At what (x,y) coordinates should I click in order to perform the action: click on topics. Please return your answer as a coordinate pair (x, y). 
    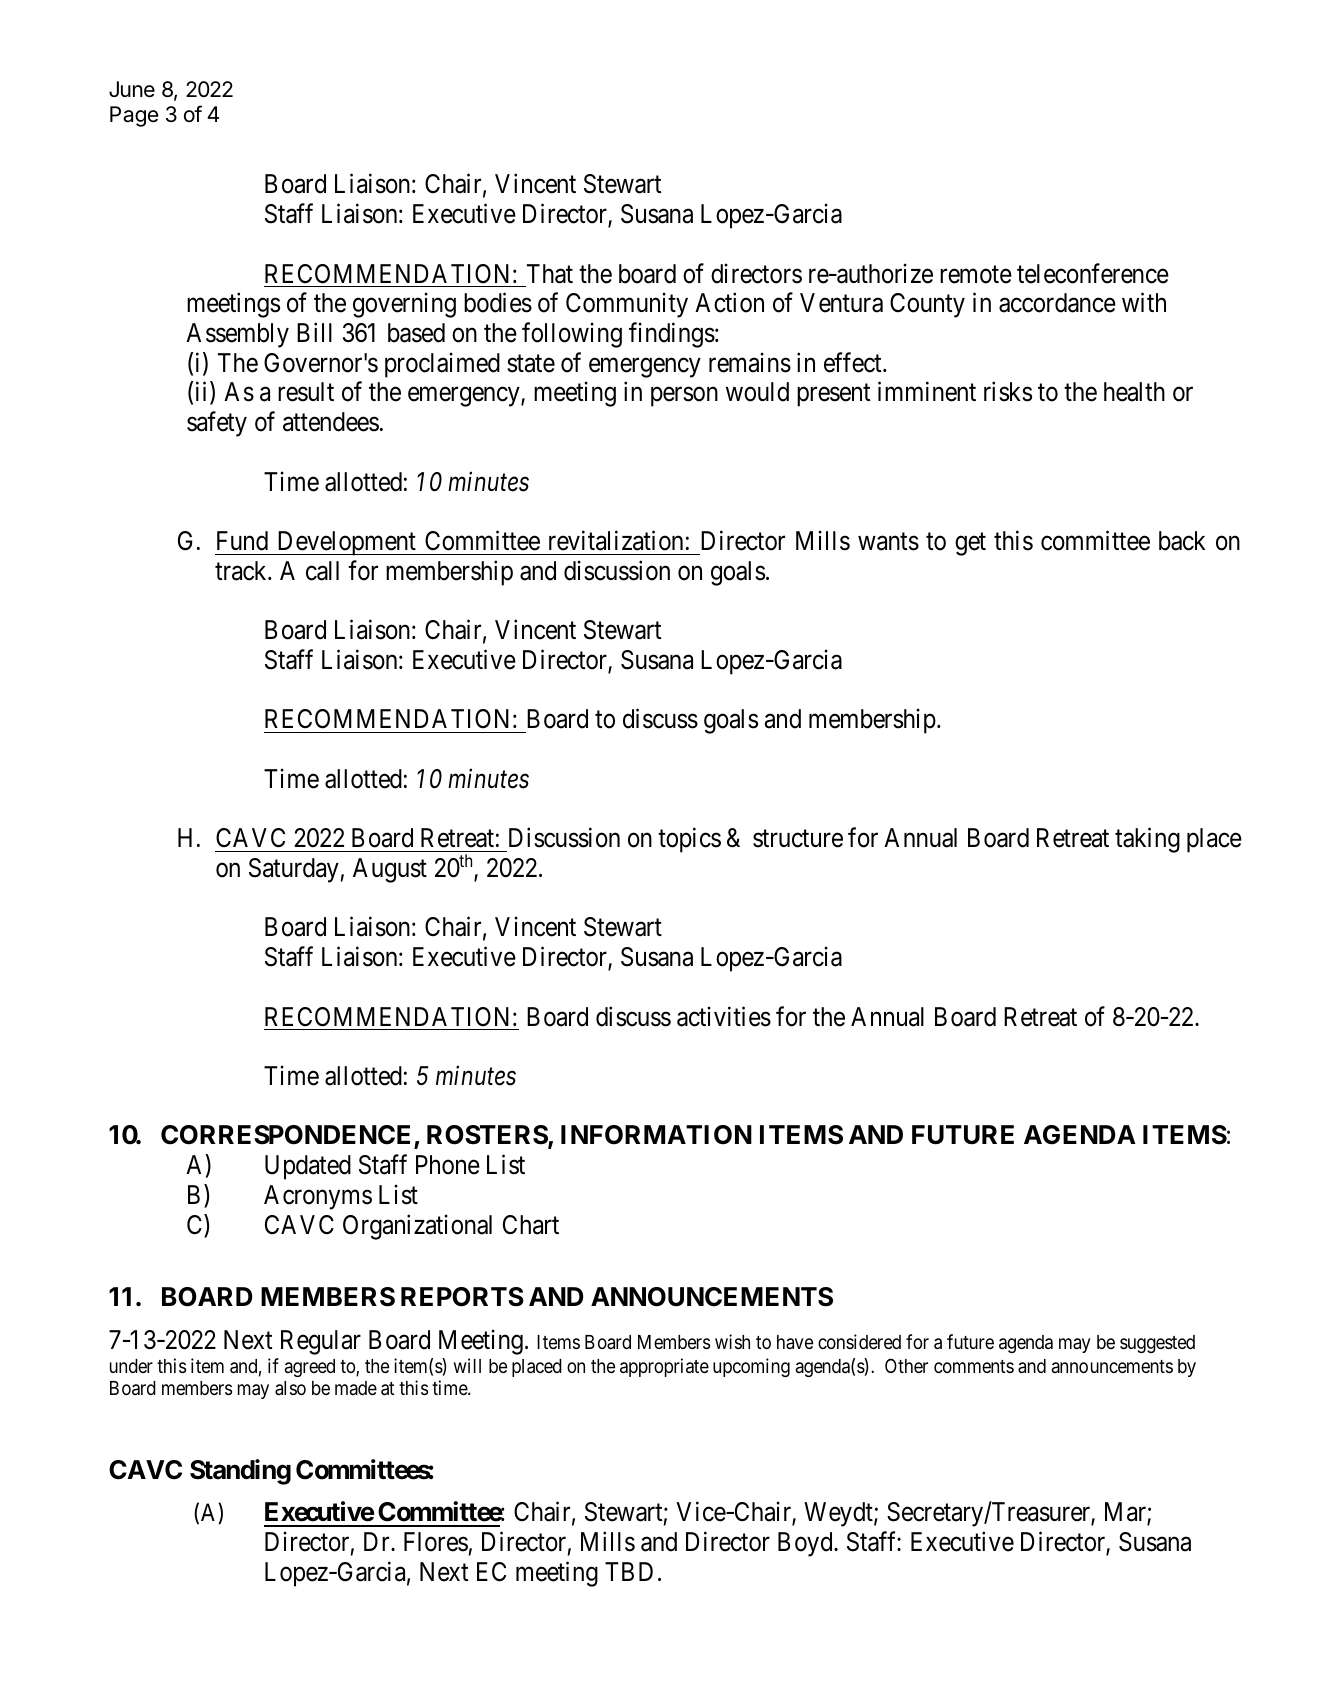
    Looking at the image, I should click on (689, 840).
